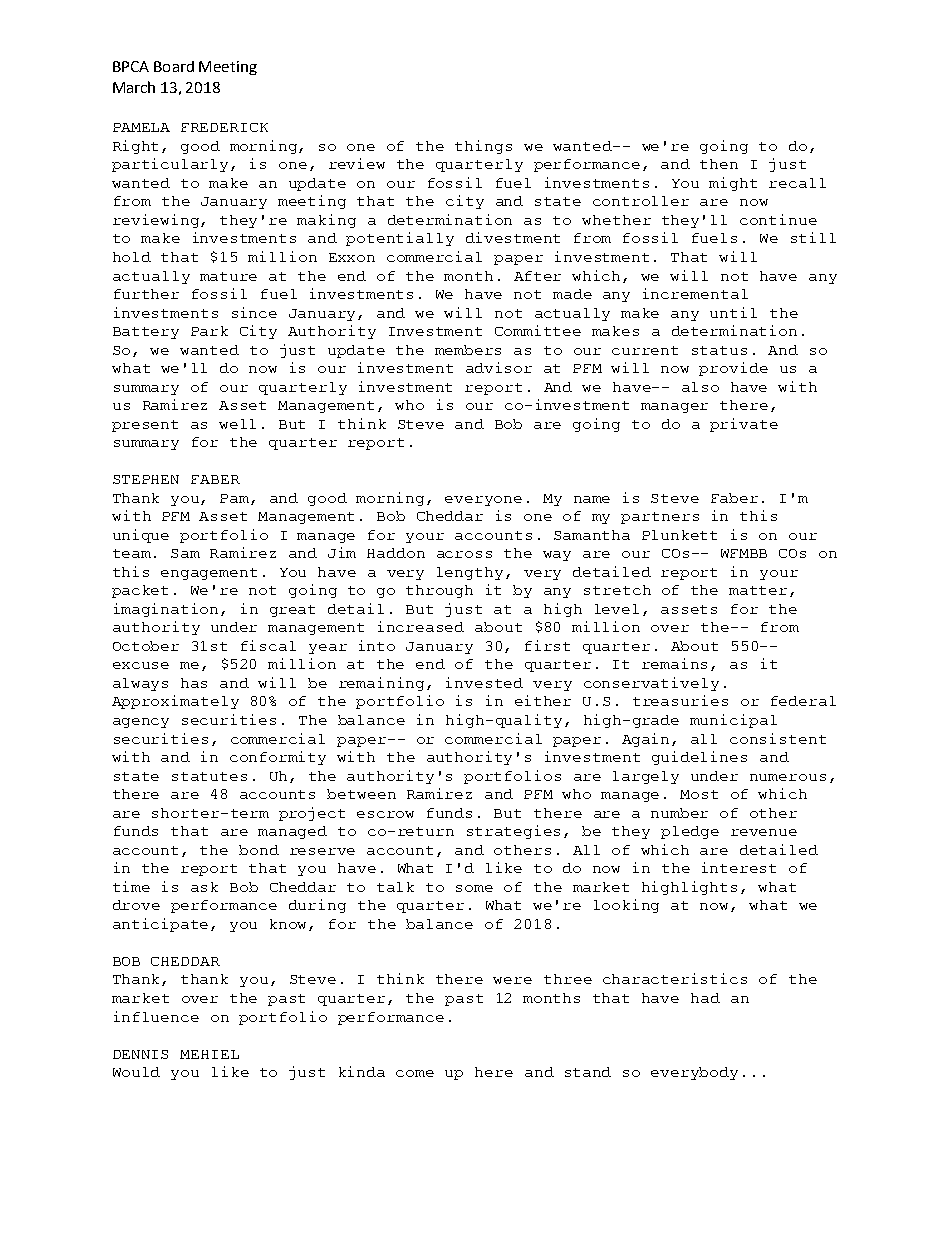  I want to click on FREDERICK, so click(224, 127).
